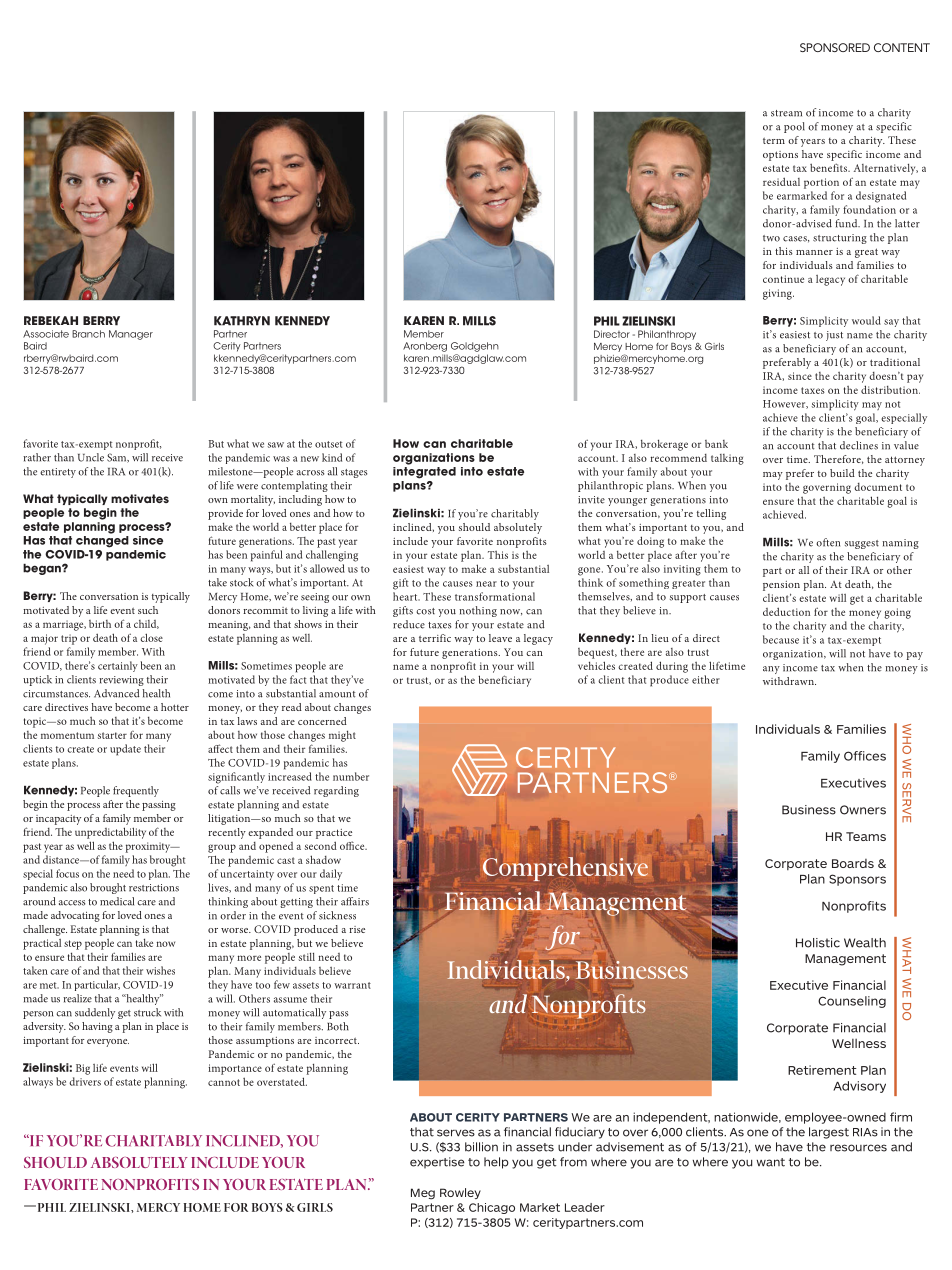 This screenshot has height=1270, width=952. I want to click on Comprehensive, so click(566, 868).
